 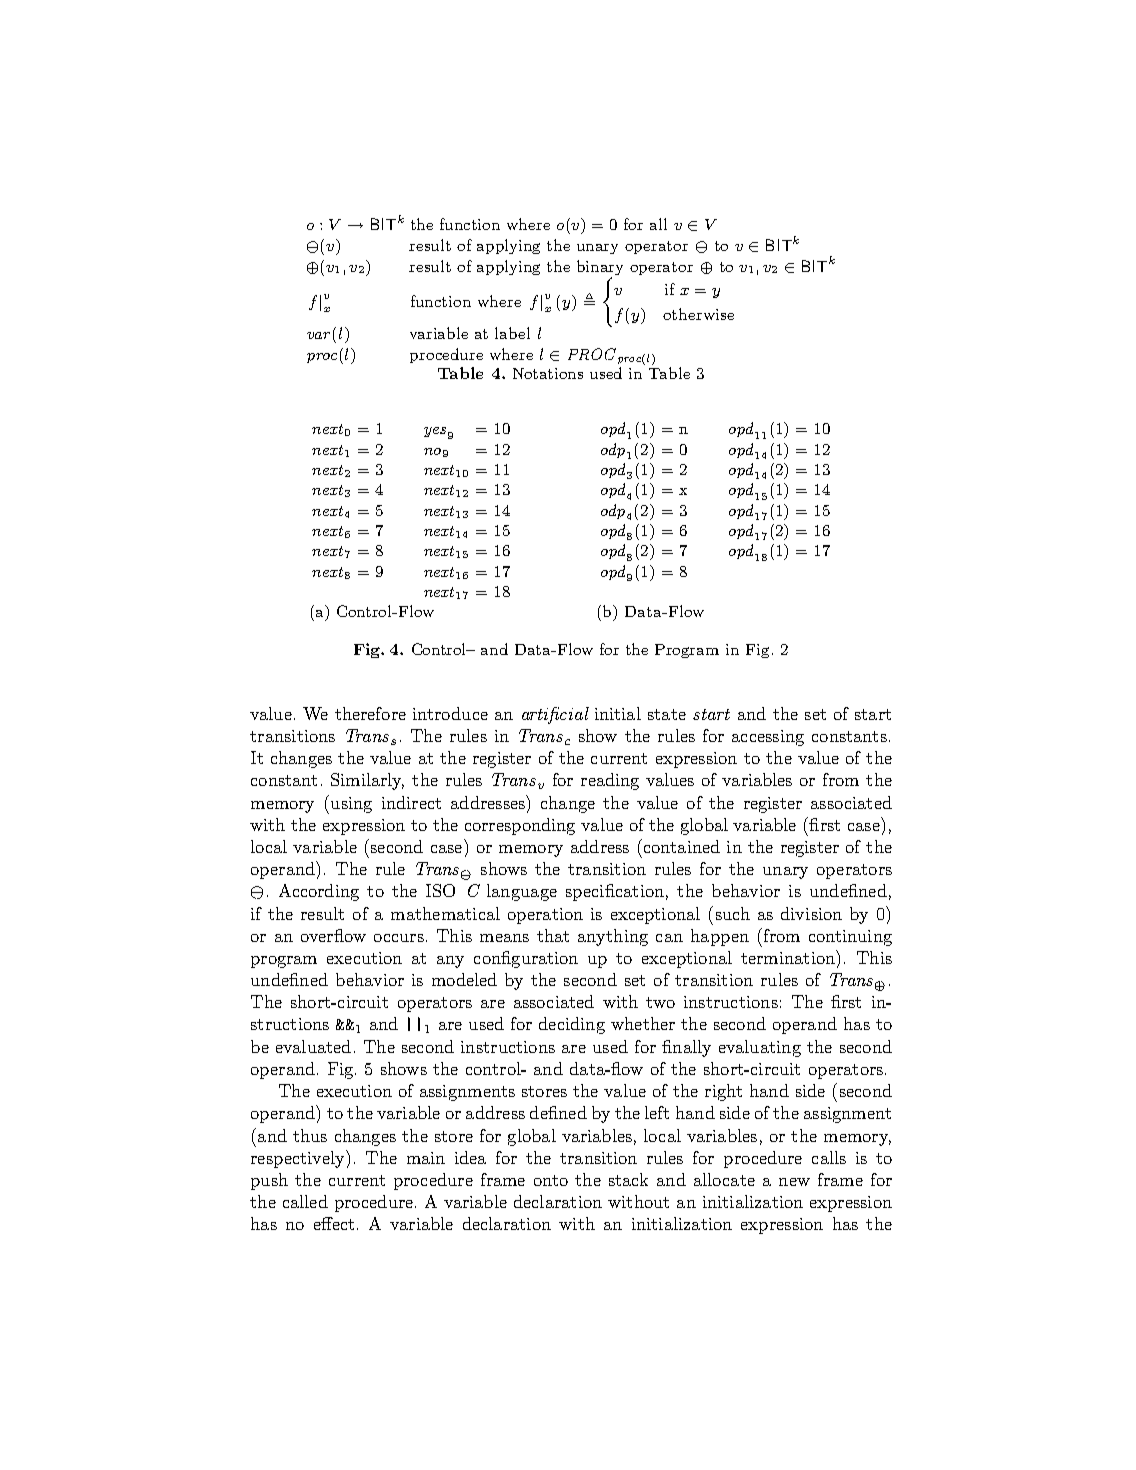 I want to click on termination, so click(x=789, y=957).
